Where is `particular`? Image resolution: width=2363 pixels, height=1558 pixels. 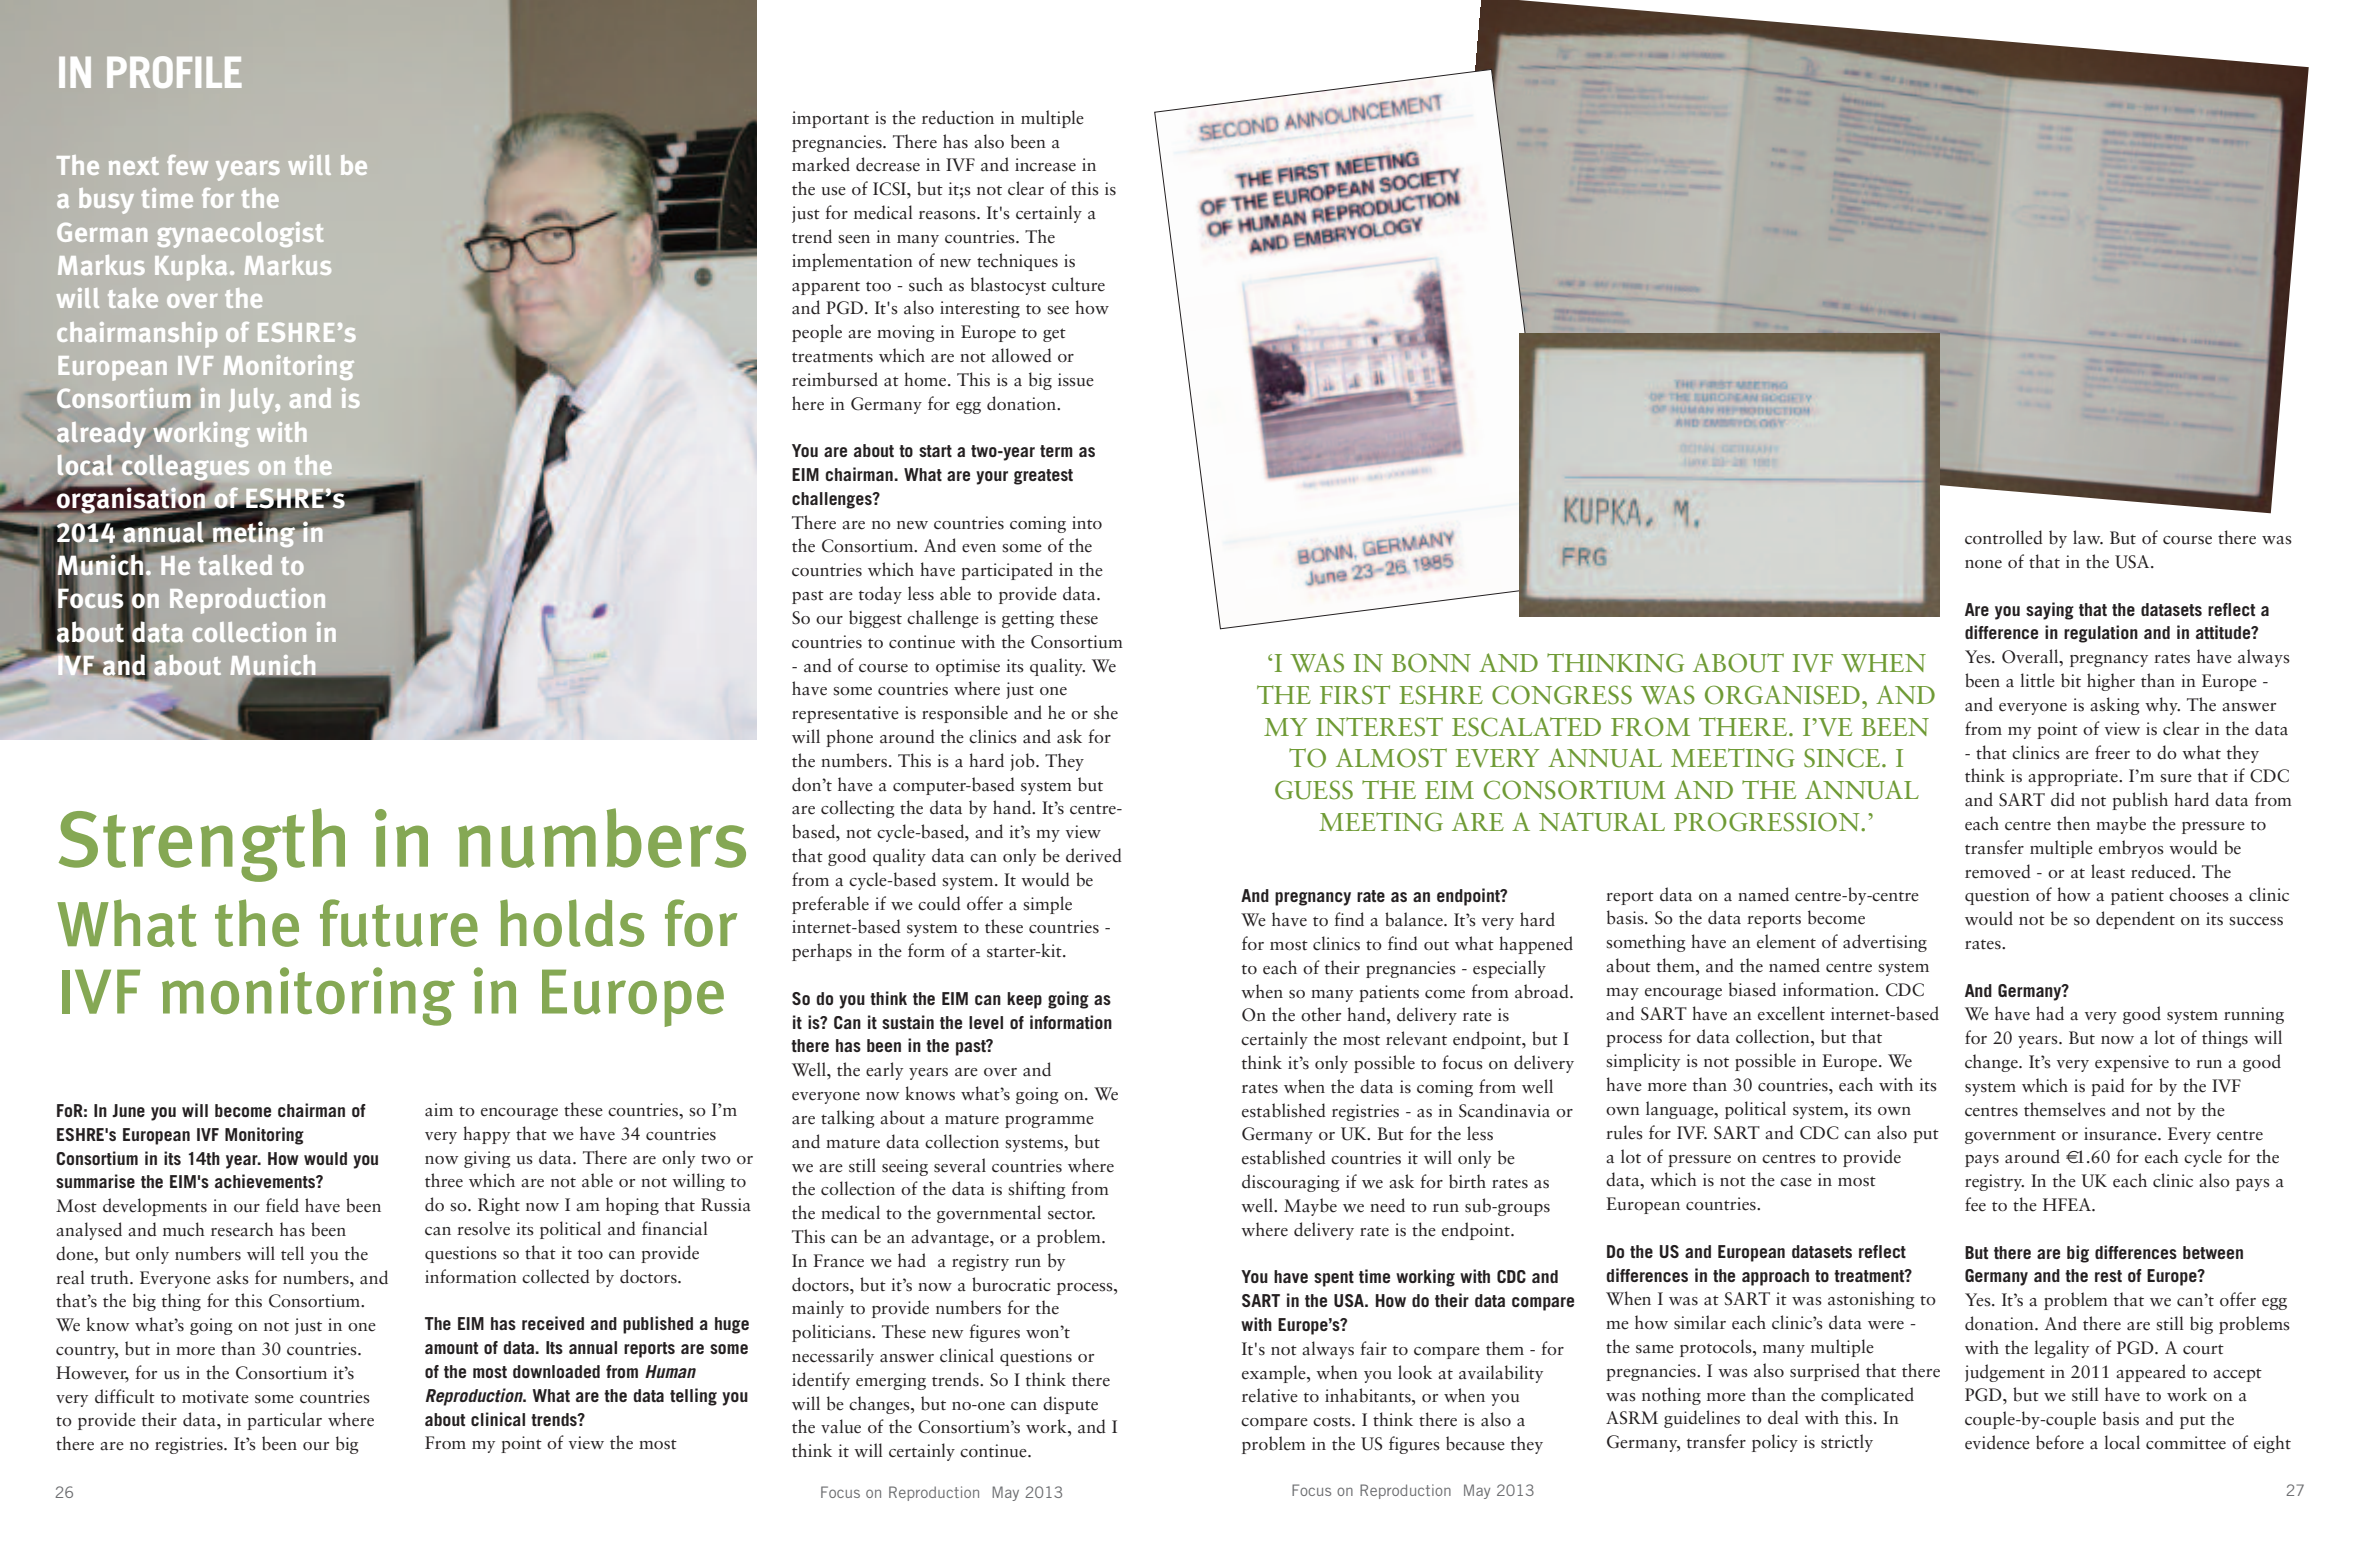
particular is located at coordinates (284, 1421).
